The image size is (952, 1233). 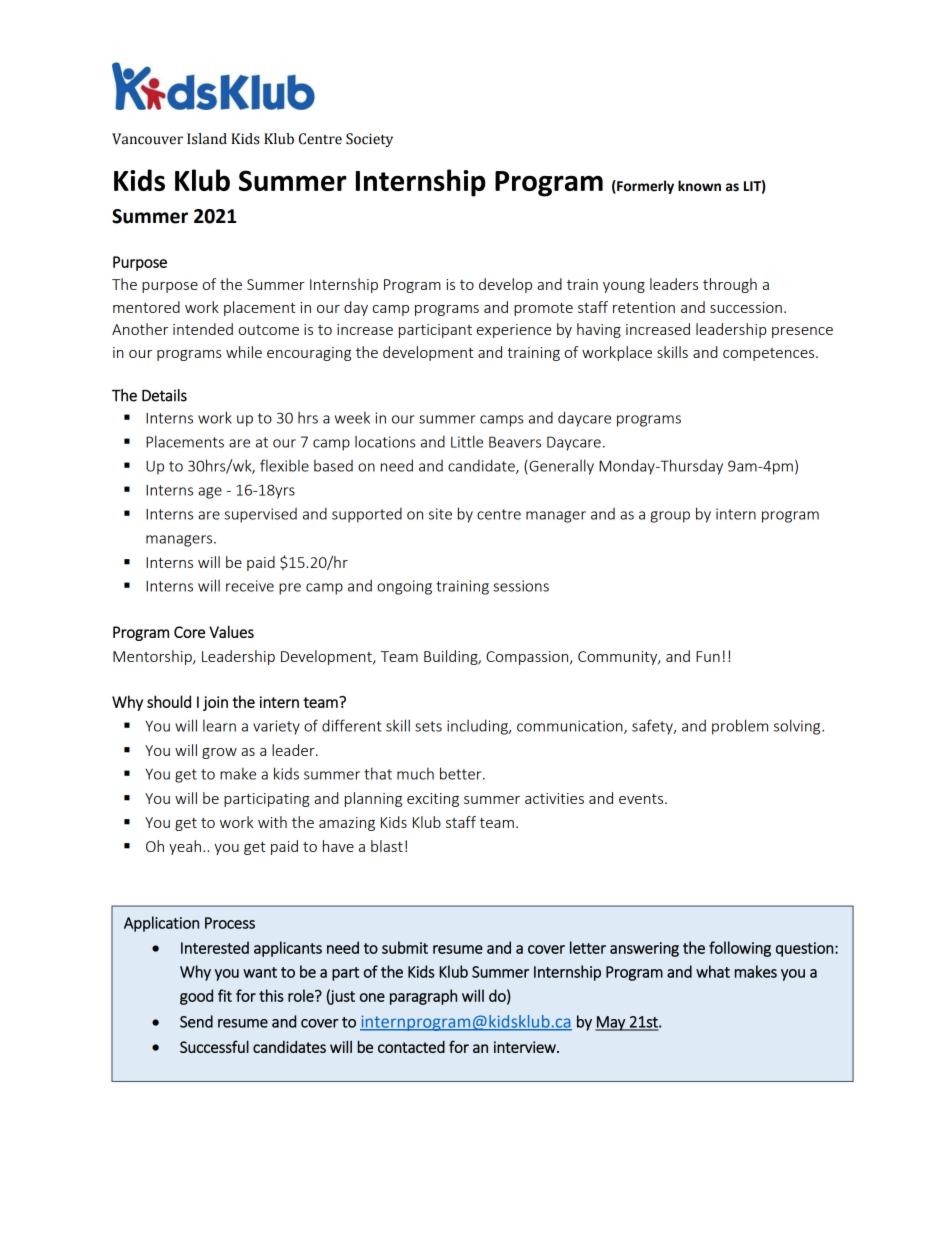 I want to click on exciting, so click(x=433, y=800).
